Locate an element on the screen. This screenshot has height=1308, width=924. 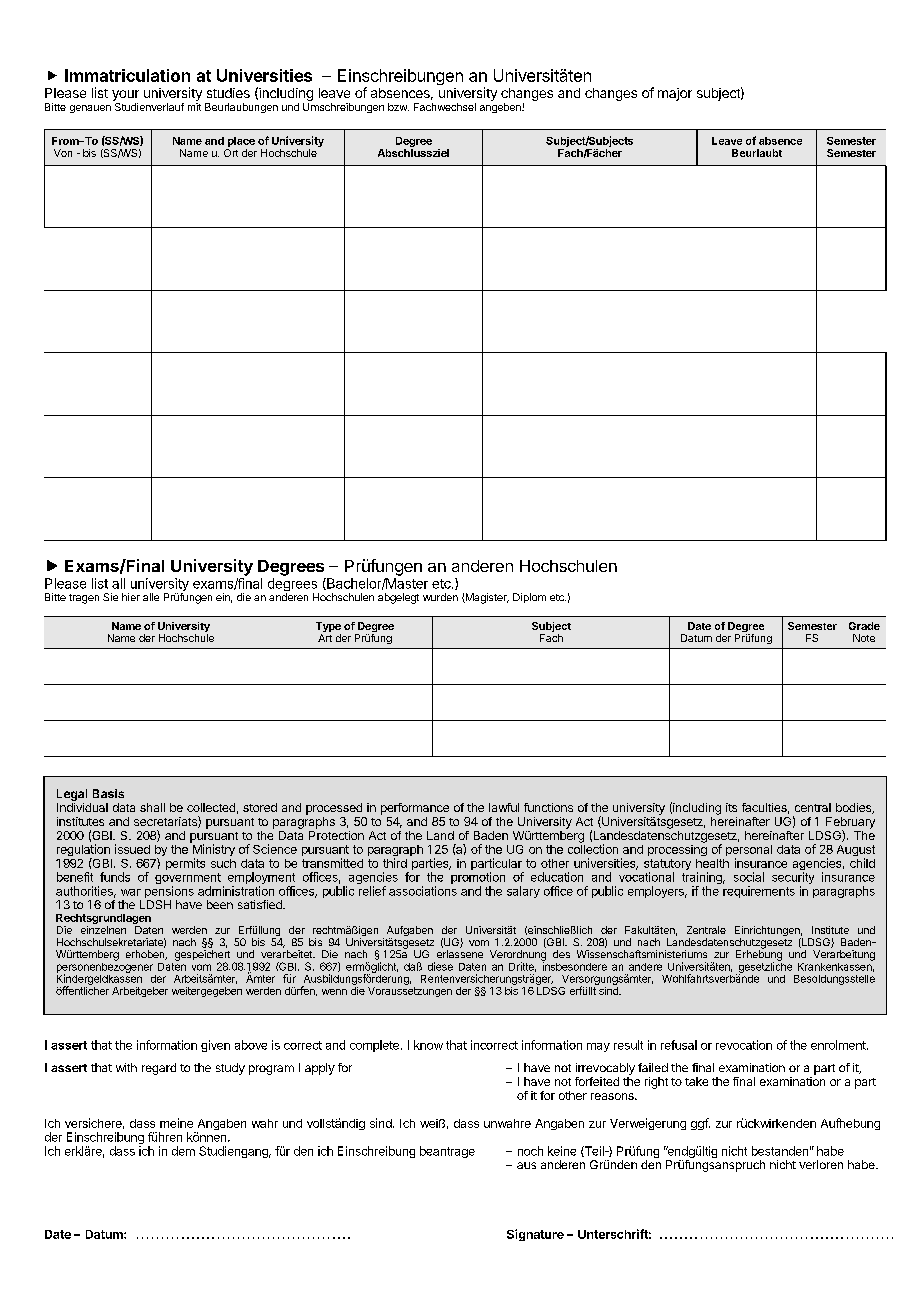
alle is located at coordinates (151, 597).
